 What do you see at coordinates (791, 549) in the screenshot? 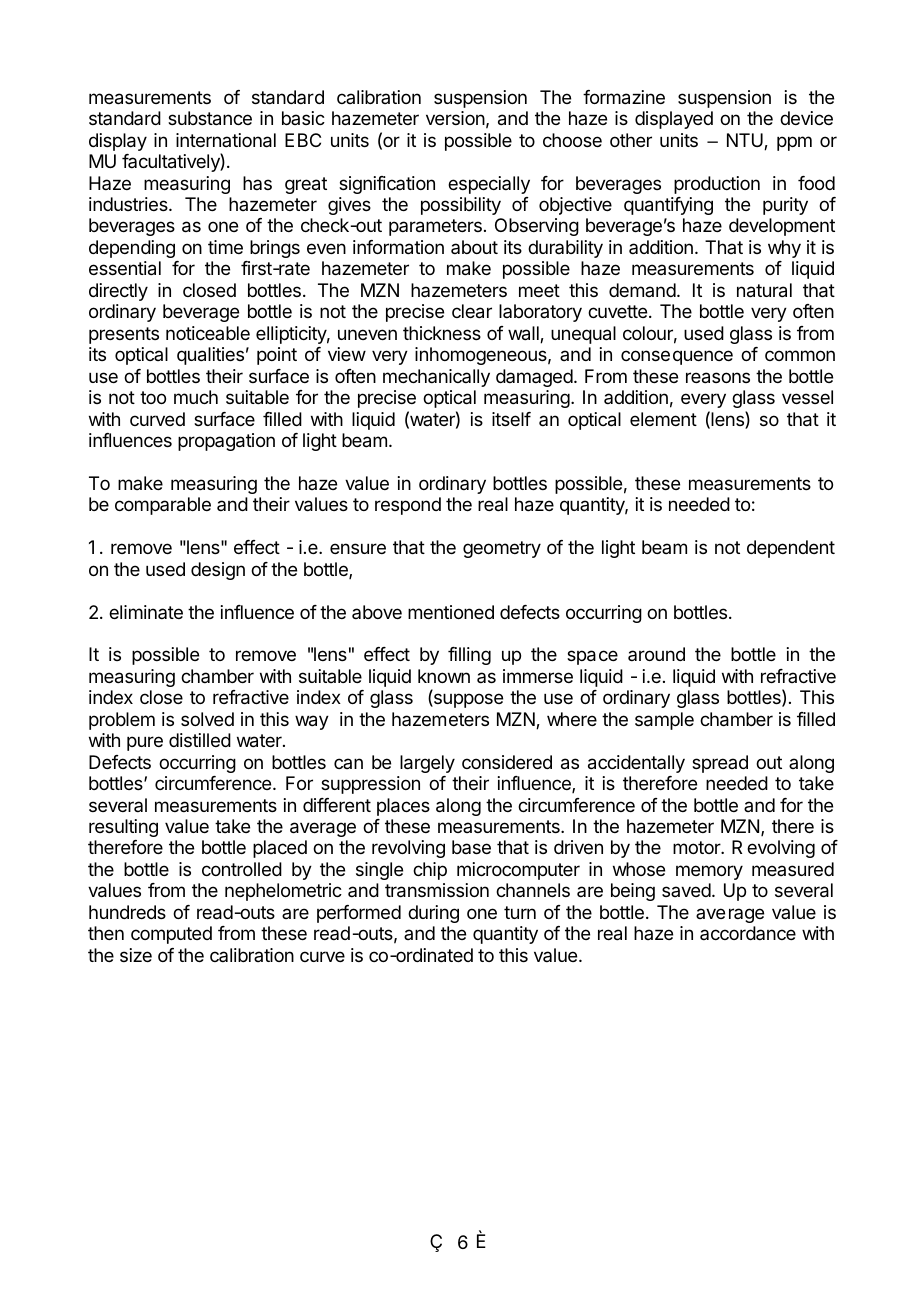
I see `dependent` at bounding box center [791, 549].
